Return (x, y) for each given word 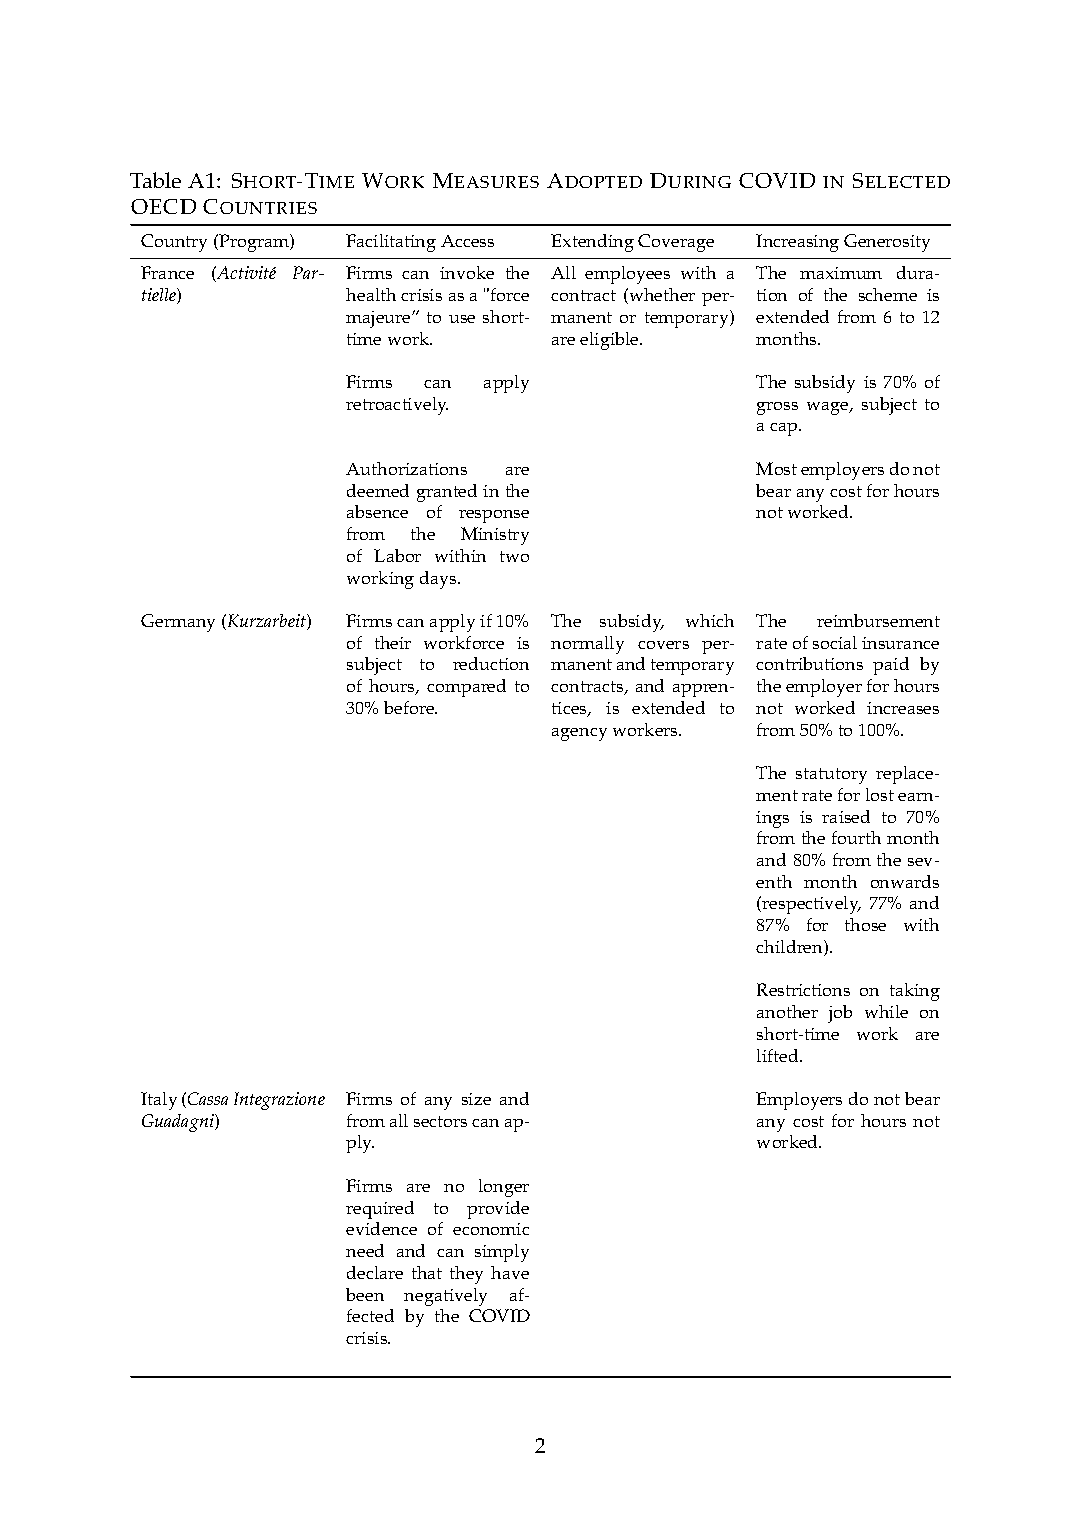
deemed (378, 490)
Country (174, 243)
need (365, 1250)
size (476, 1099)
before (410, 707)
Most (776, 468)
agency (579, 734)
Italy (159, 1101)
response (494, 516)
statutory (831, 776)
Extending (592, 243)
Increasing (797, 243)
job (840, 1014)
